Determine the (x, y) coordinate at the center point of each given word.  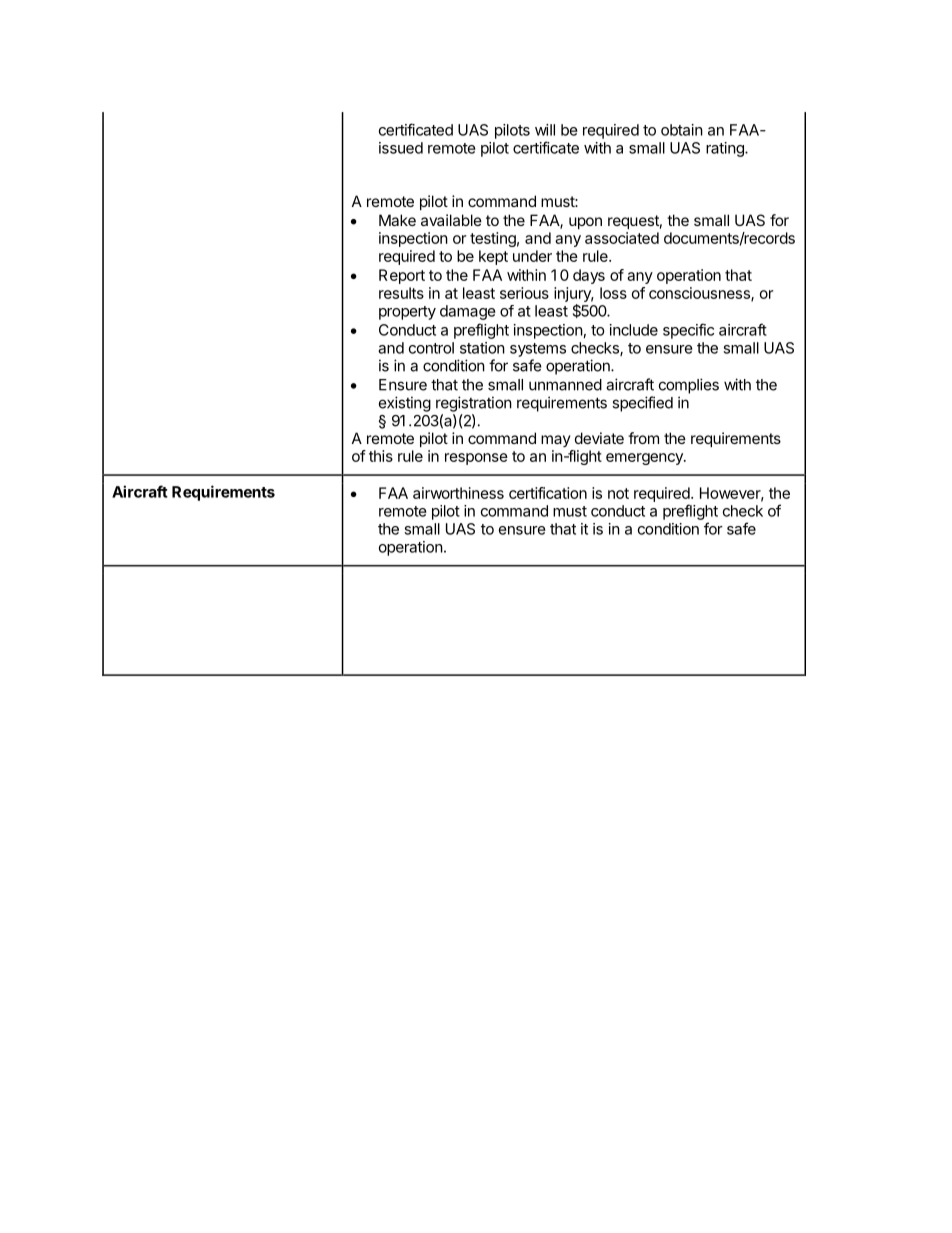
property (407, 313)
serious (524, 293)
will (545, 130)
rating (726, 149)
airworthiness (458, 493)
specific (688, 331)
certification (548, 493)
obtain (682, 130)
